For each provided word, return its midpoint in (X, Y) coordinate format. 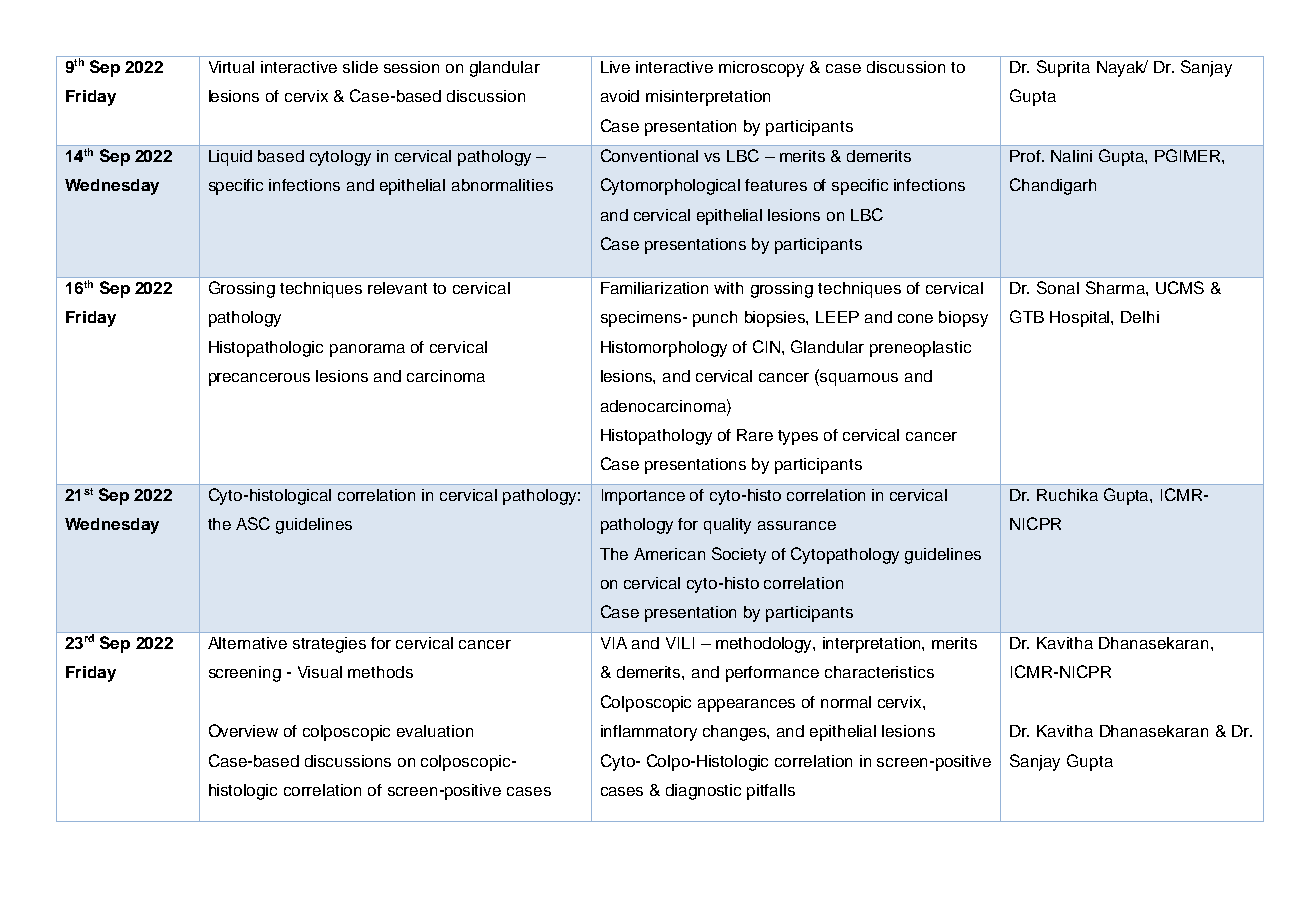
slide (360, 67)
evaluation (435, 731)
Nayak (1122, 69)
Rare (755, 435)
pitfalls (771, 792)
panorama (367, 350)
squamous (859, 379)
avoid (620, 96)
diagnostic (703, 792)
